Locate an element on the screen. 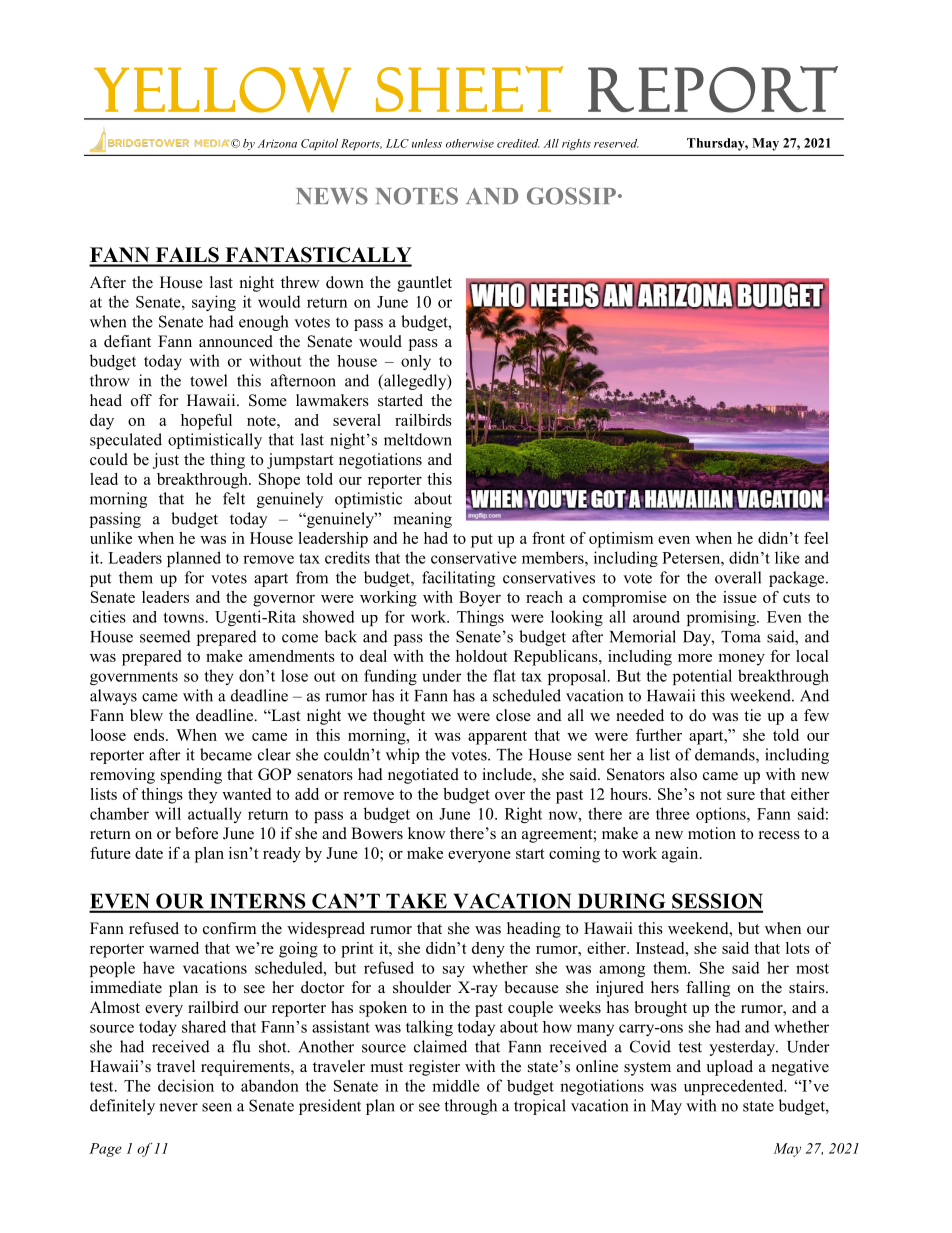 The width and height of the screenshot is (952, 1233). towel is located at coordinates (208, 380).
